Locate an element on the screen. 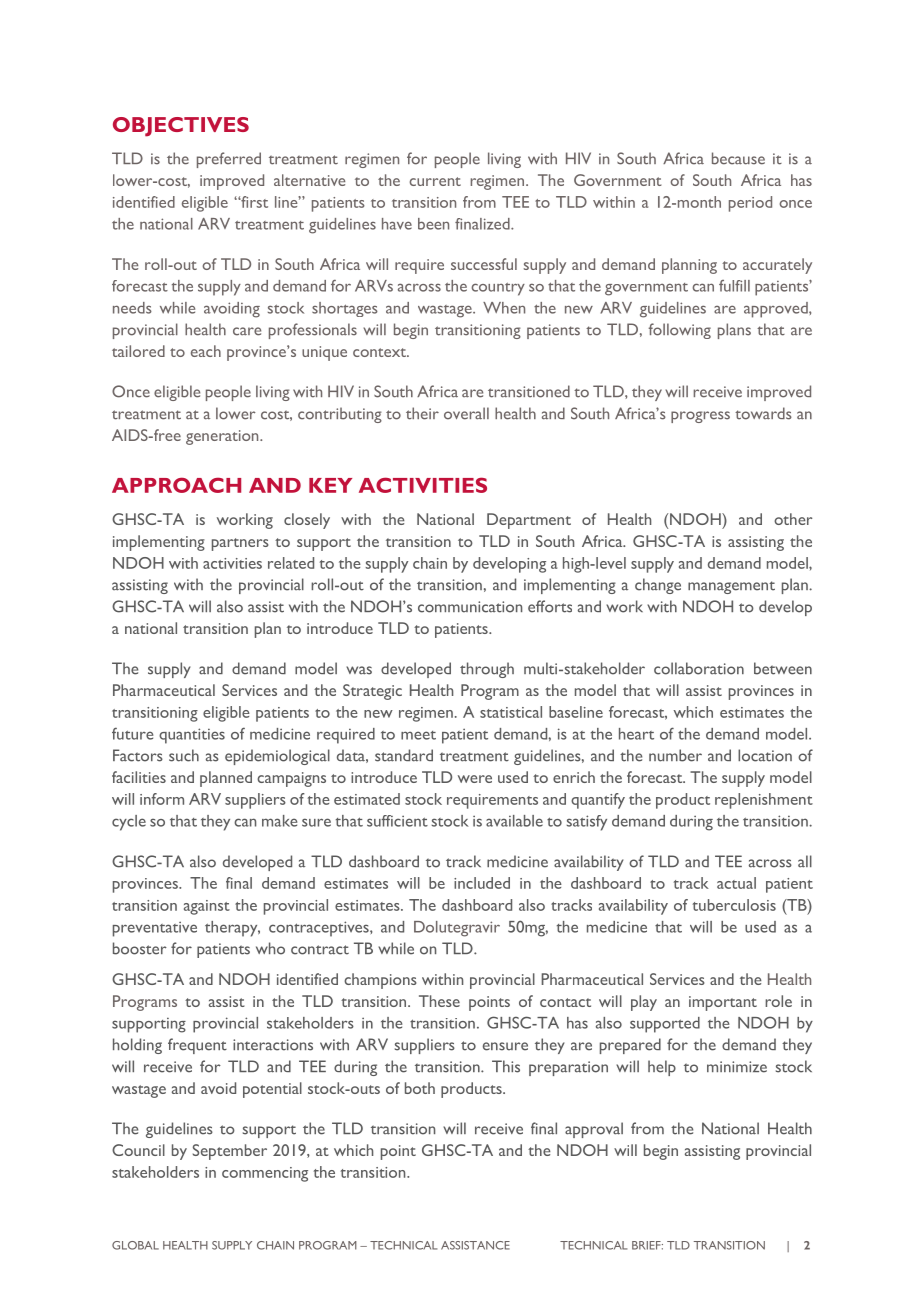 The image size is (924, 1308). progress is located at coordinates (700, 417).
